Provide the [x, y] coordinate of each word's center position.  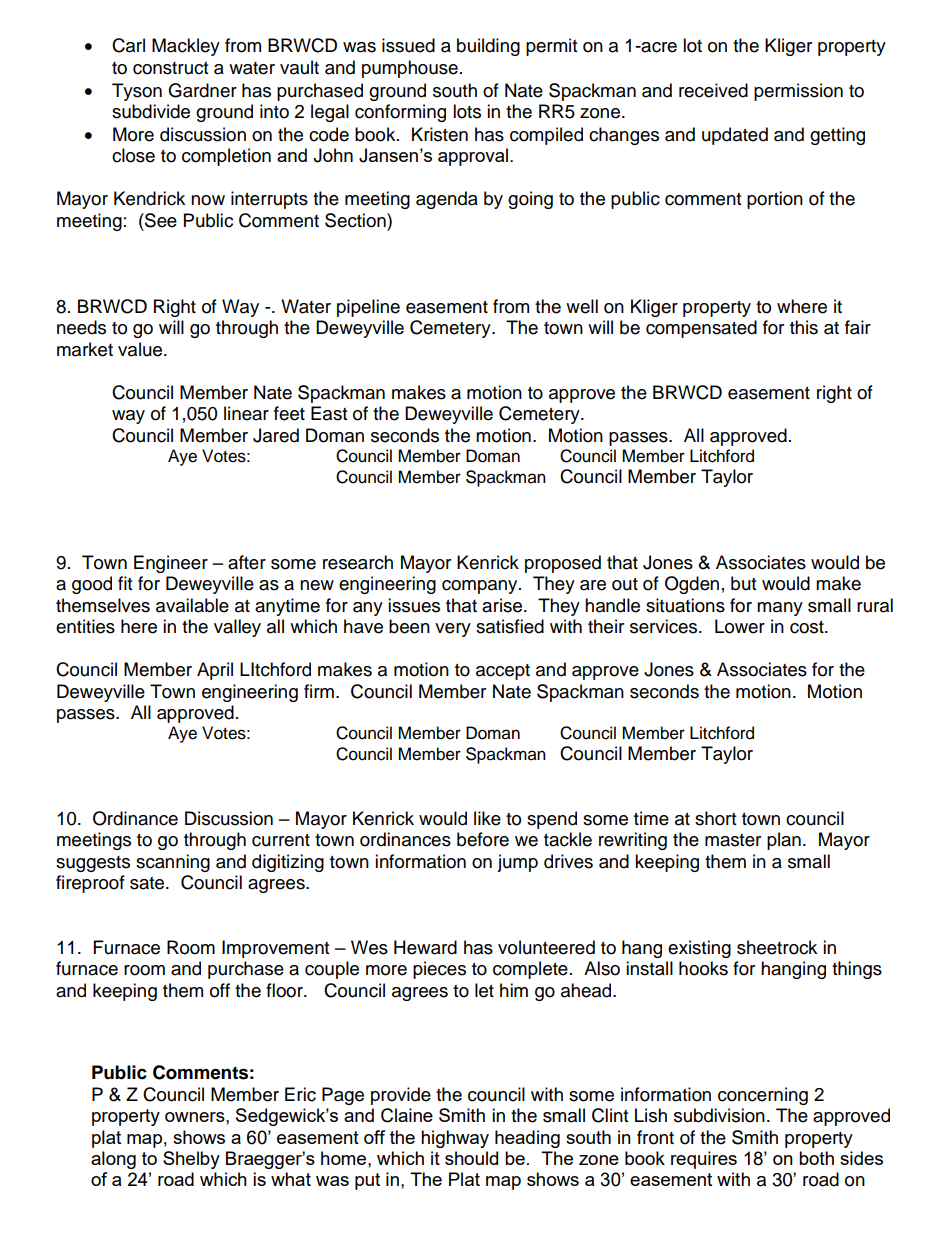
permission [798, 92]
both [816, 1158]
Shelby [191, 1160]
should [471, 1158]
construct [170, 68]
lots [467, 111]
